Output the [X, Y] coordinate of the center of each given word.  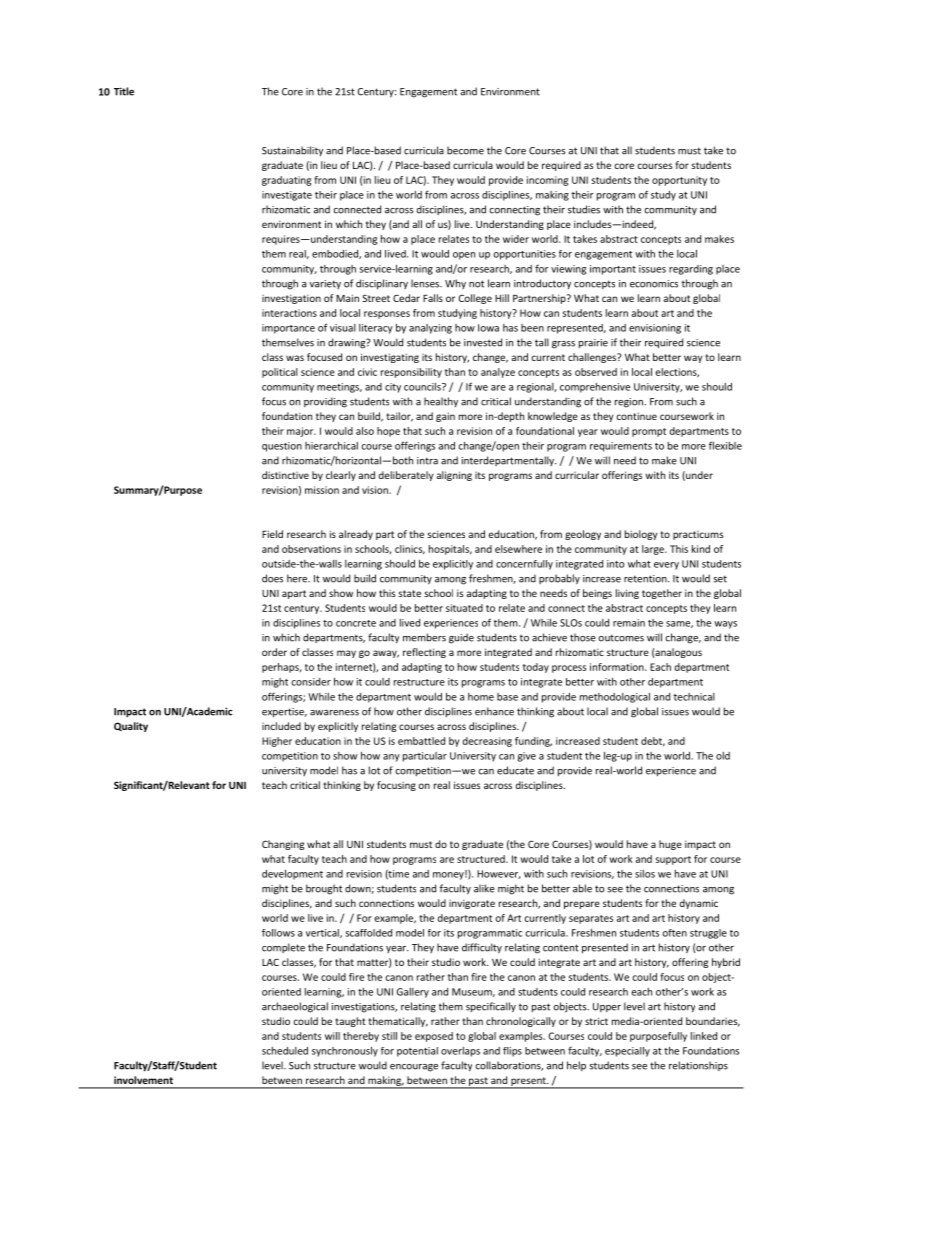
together [662, 594]
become [465, 150]
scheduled [285, 1051]
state [409, 593]
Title [124, 91]
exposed [434, 1037]
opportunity [679, 181]
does [272, 578]
